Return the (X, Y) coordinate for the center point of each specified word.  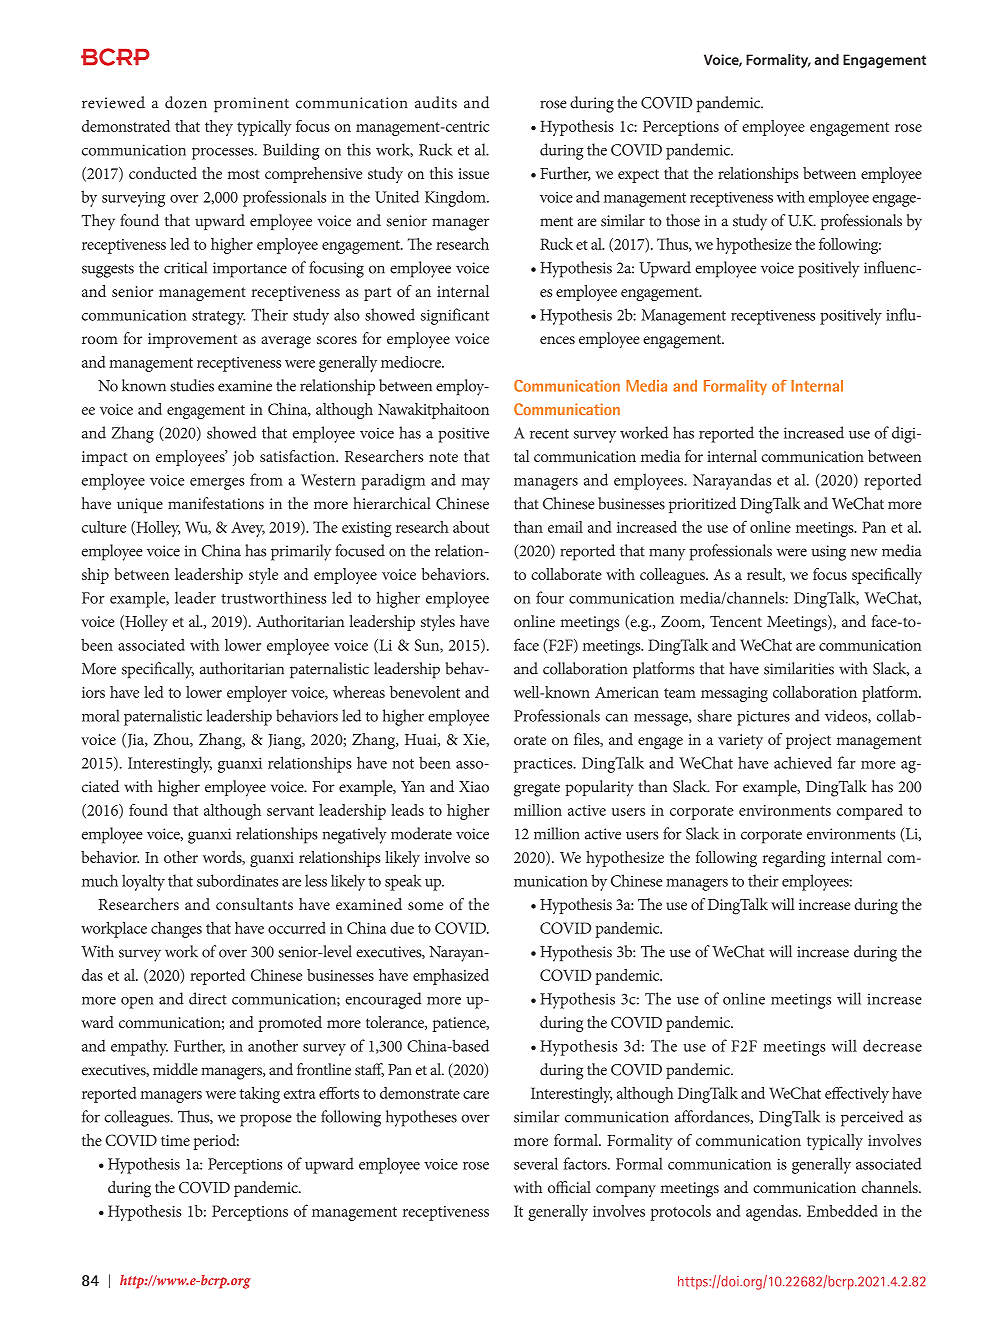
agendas (773, 1213)
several (536, 1163)
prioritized (702, 505)
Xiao (474, 787)
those (683, 220)
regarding (794, 859)
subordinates (237, 880)
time (175, 1140)
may (475, 484)
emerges (217, 484)
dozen (186, 102)
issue (473, 173)
